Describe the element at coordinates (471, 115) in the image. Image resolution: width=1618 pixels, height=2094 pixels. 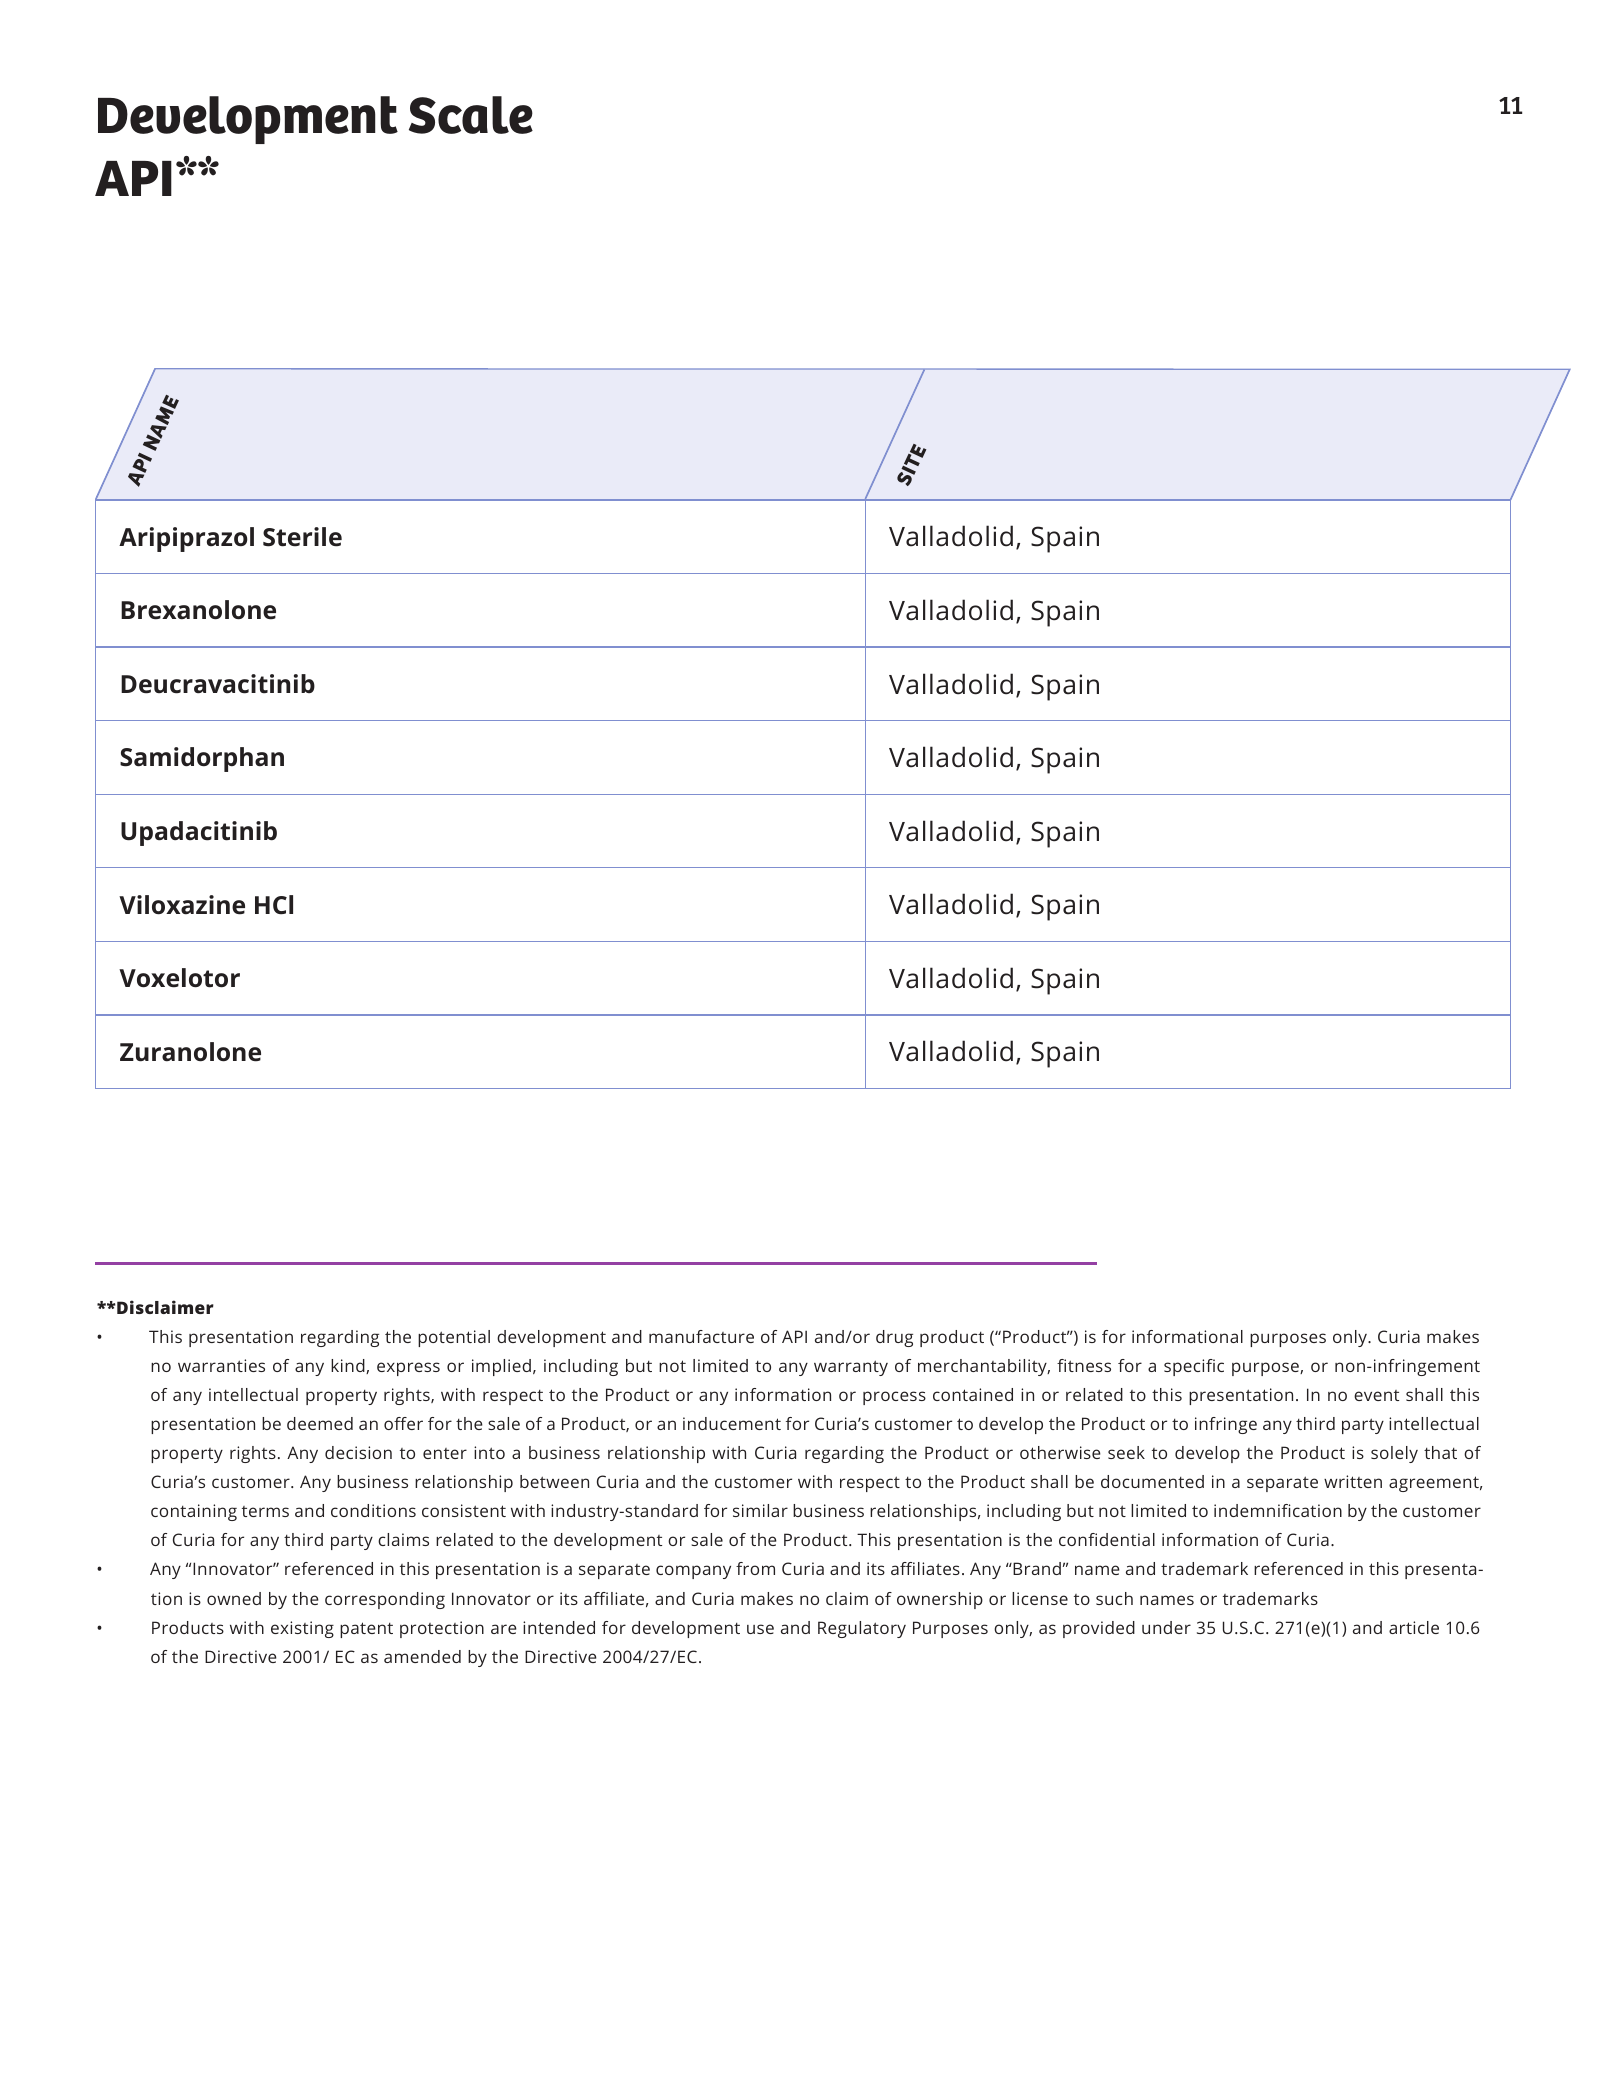
I see `Scale` at that location.
